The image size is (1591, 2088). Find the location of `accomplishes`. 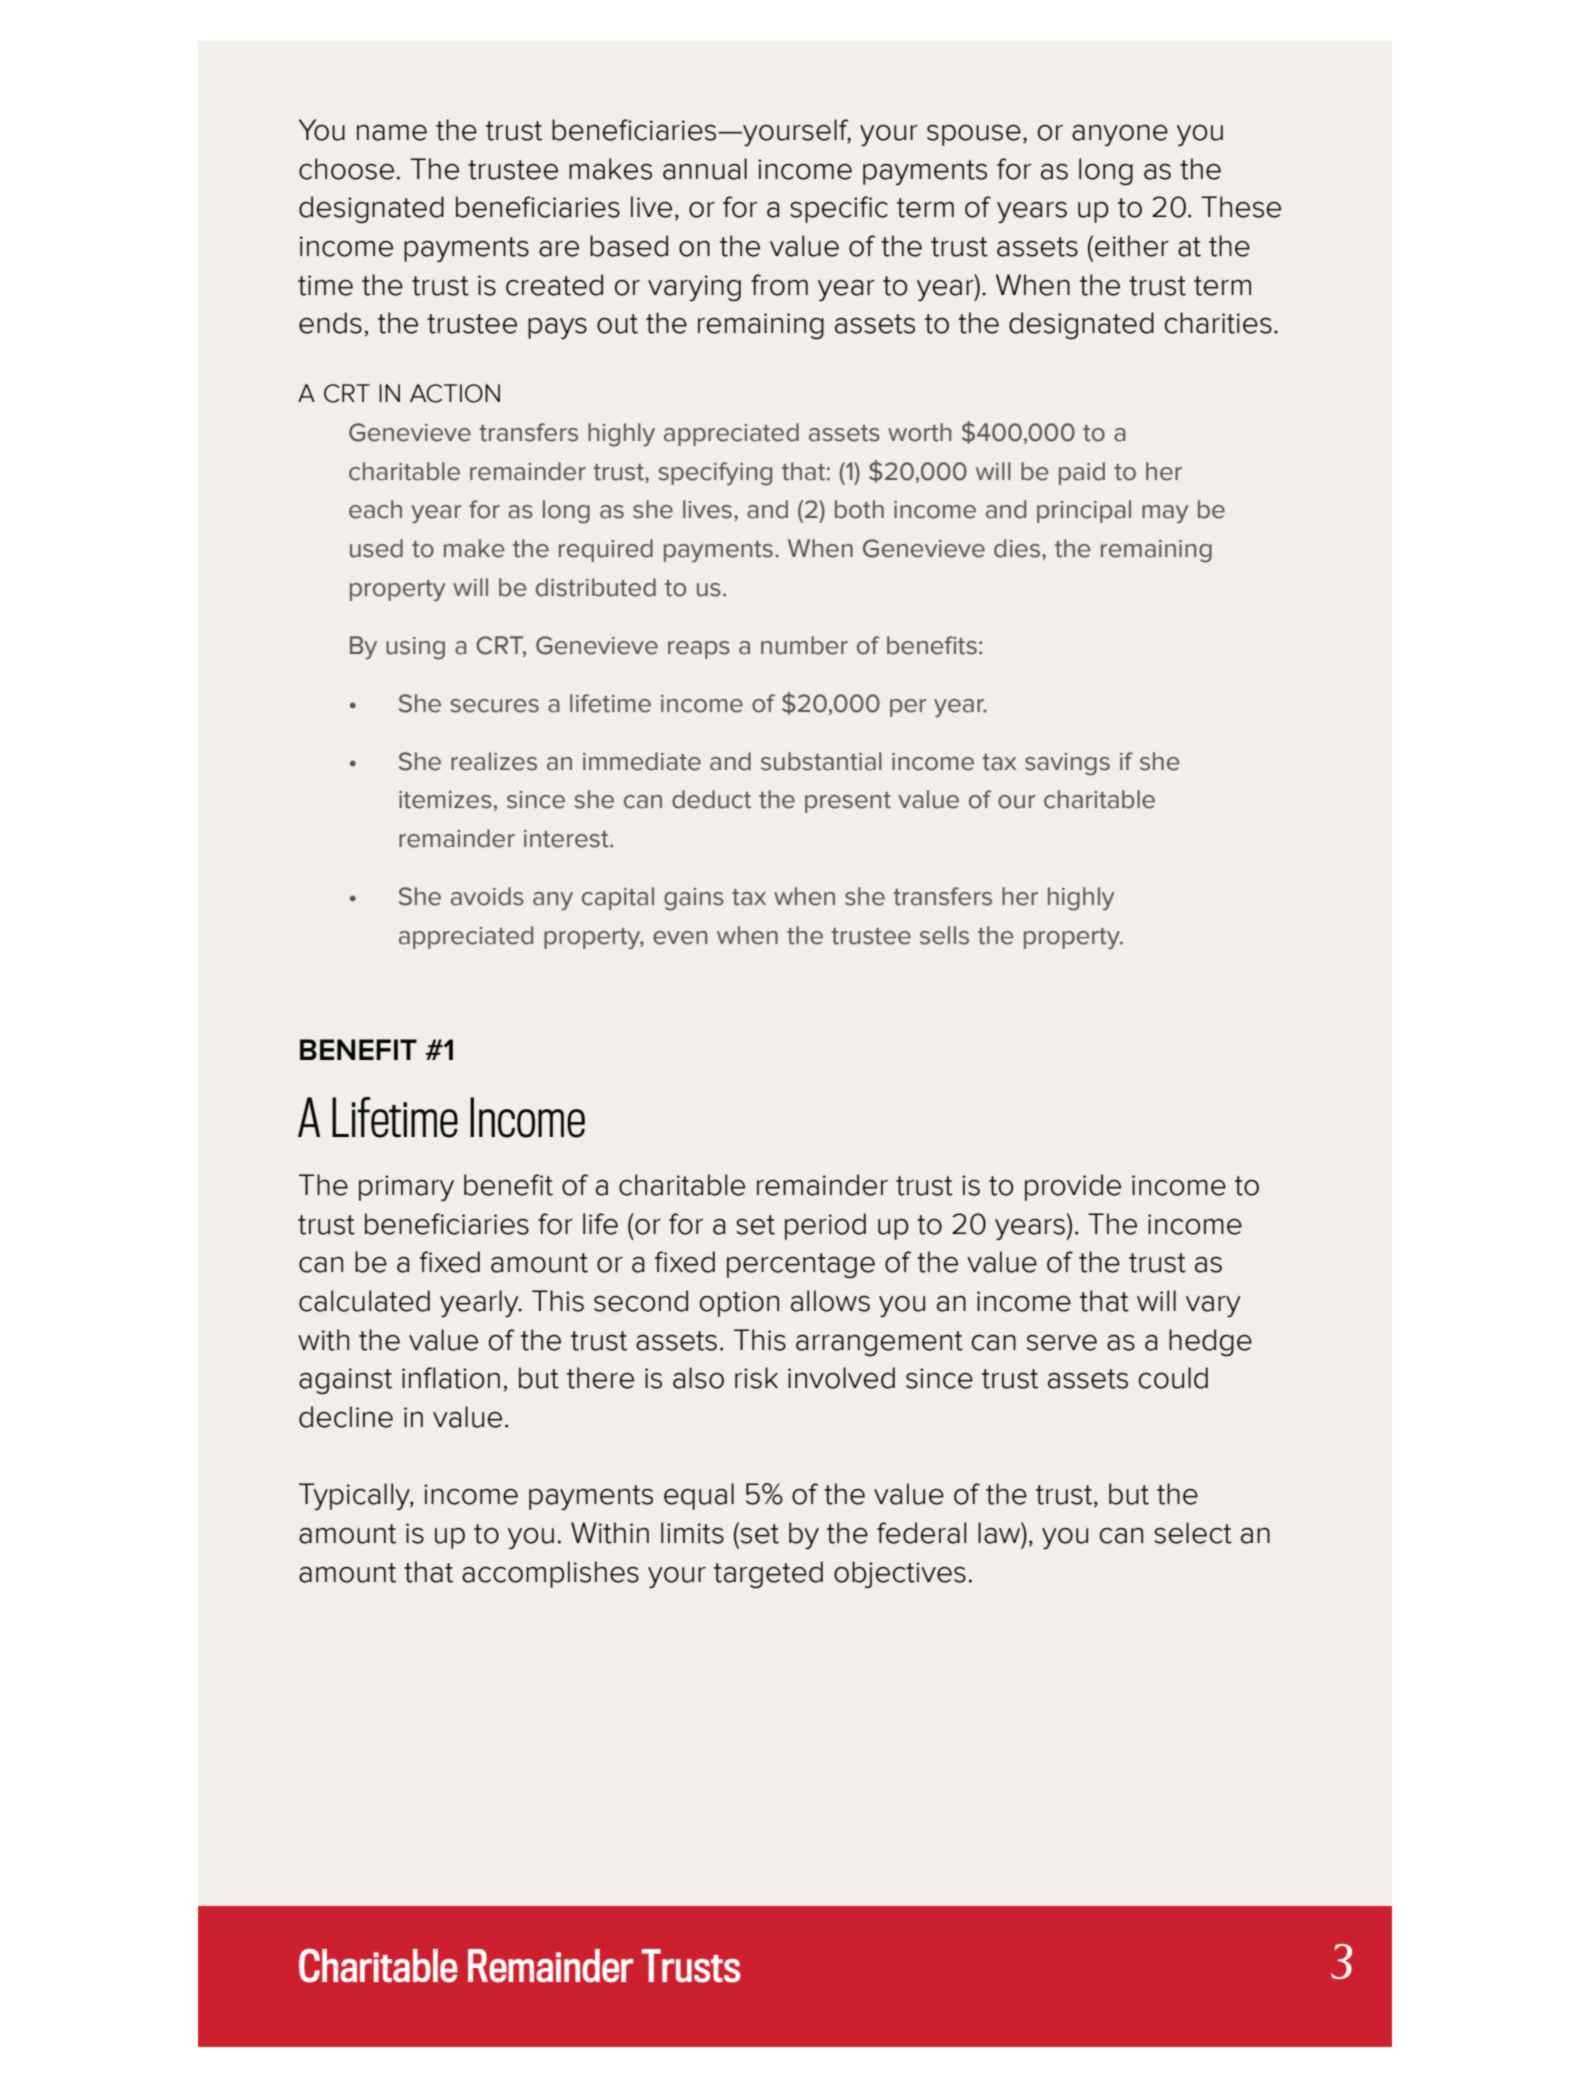

accomplishes is located at coordinates (550, 1574).
